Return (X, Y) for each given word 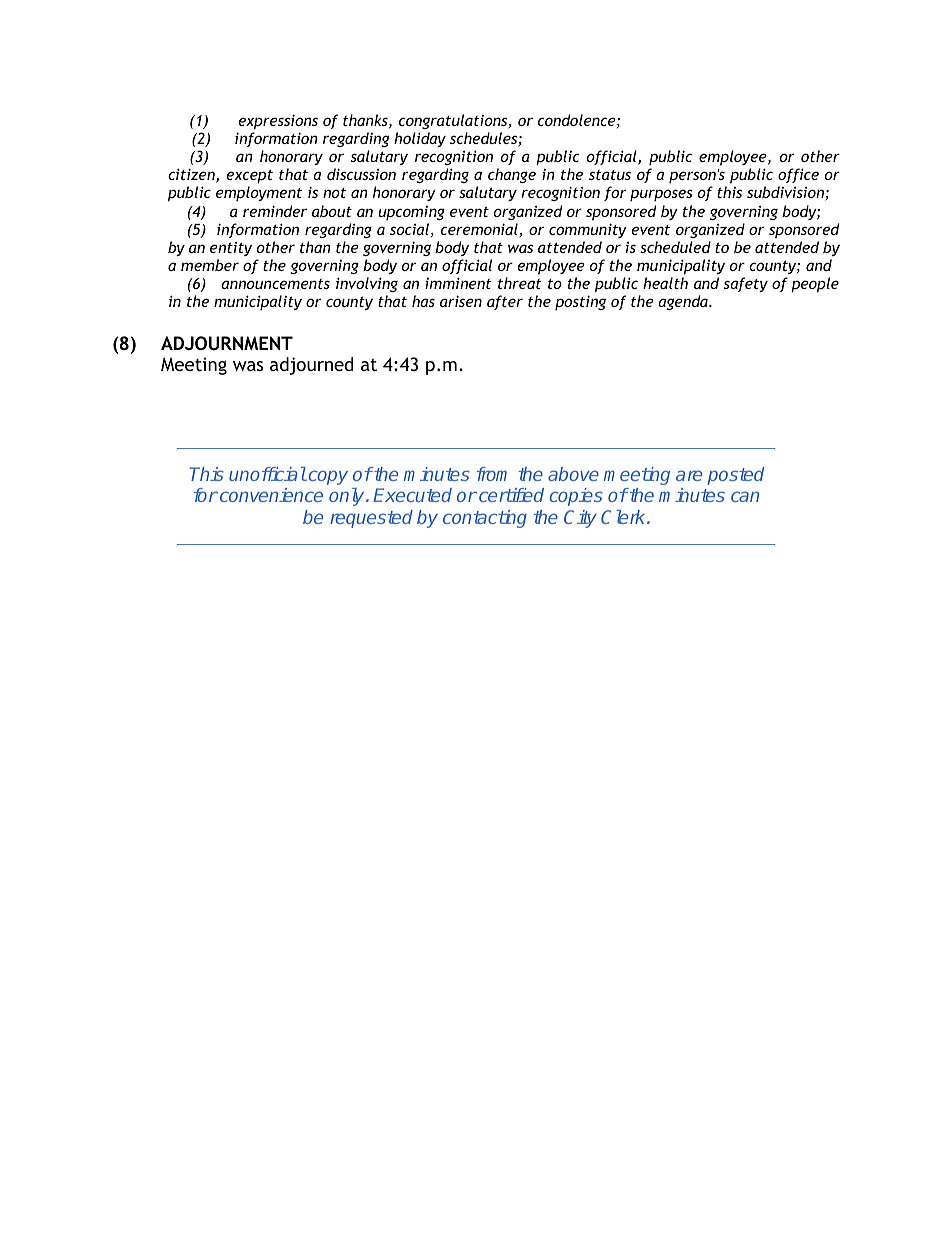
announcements (275, 284)
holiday (420, 139)
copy (327, 477)
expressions (278, 122)
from (492, 474)
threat (520, 283)
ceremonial (480, 230)
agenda (684, 302)
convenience (271, 495)
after (505, 302)
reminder (275, 211)
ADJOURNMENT (227, 343)
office (798, 175)
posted (735, 476)
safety (746, 284)
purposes (661, 195)
